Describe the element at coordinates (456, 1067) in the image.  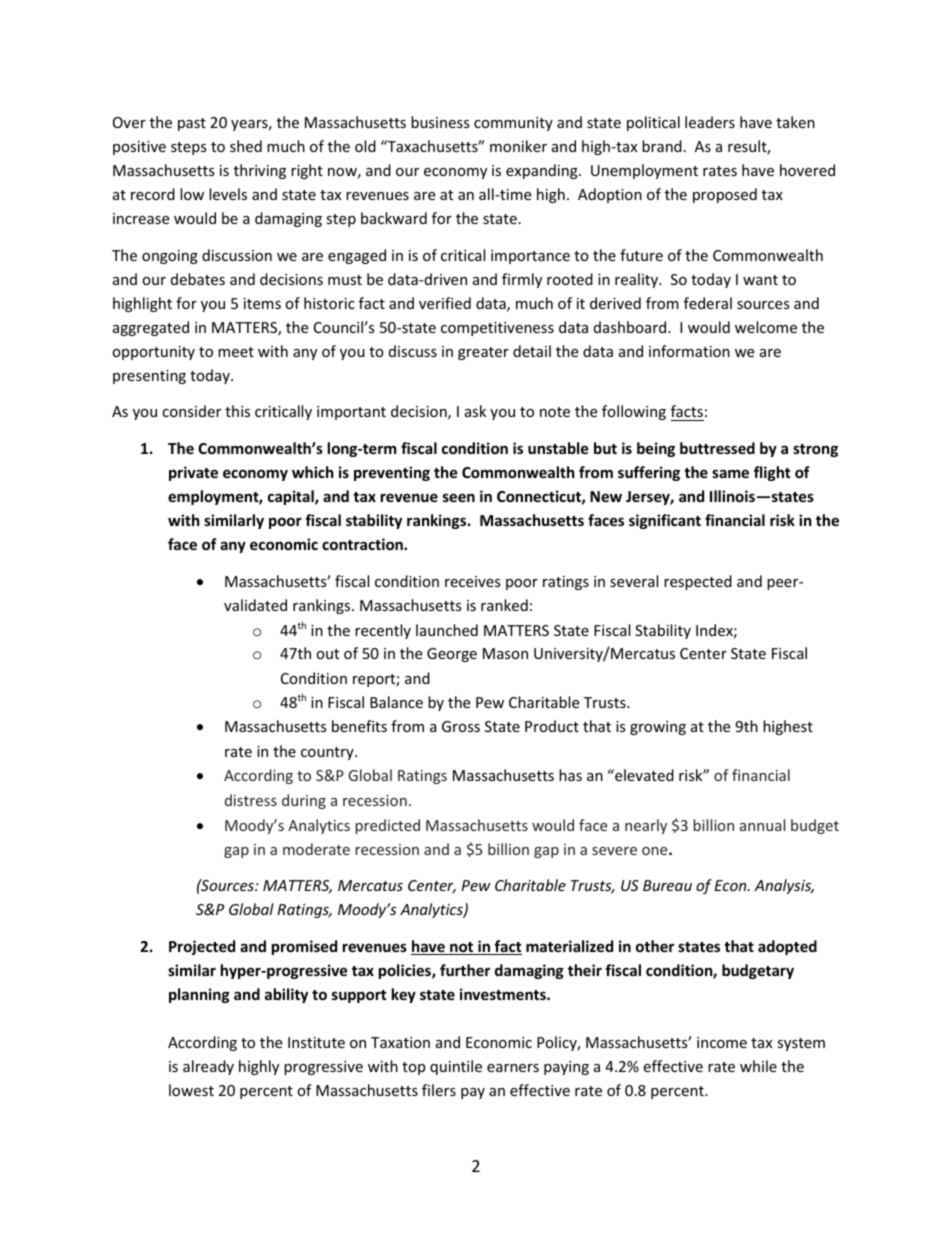
I see `quintile` at that location.
